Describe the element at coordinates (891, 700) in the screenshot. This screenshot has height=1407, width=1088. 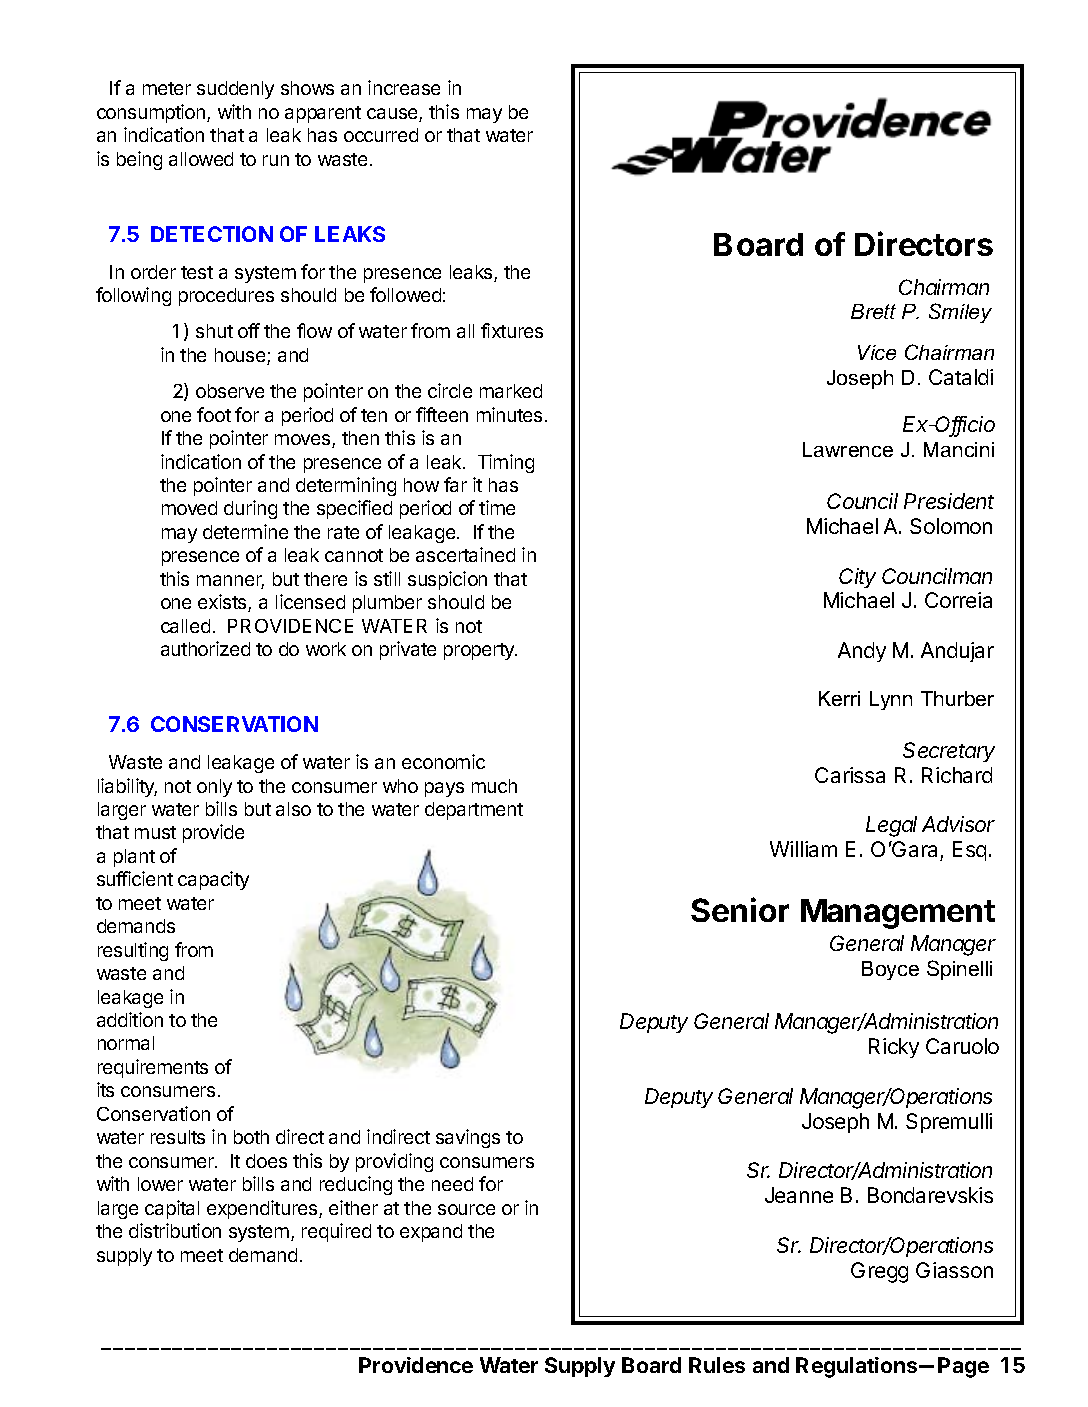
I see `Lynn` at that location.
